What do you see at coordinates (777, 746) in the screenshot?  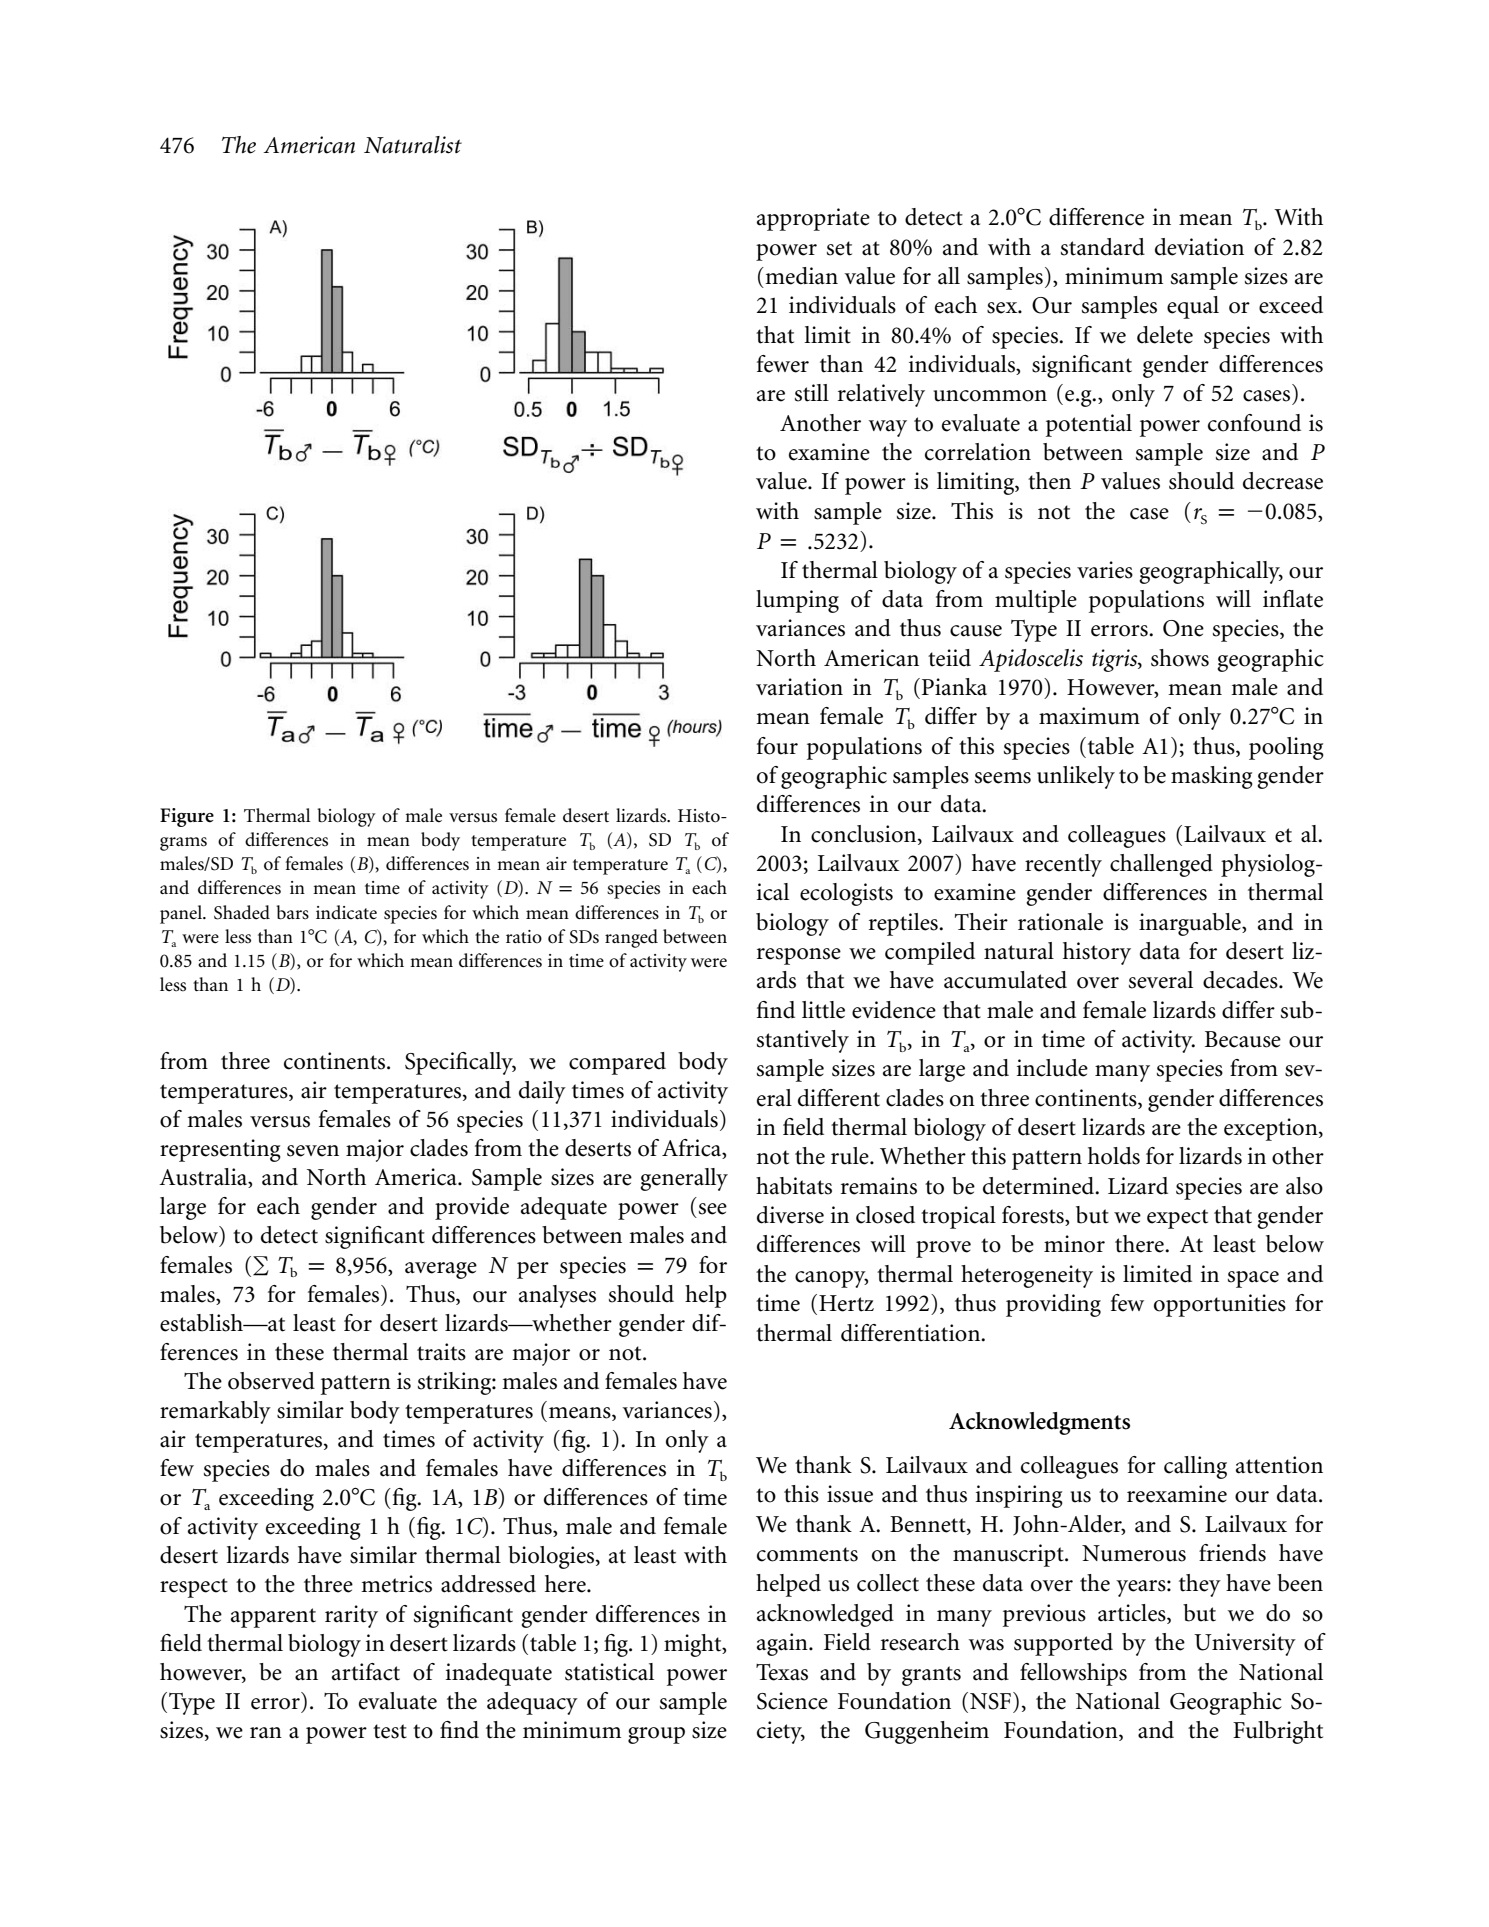 I see `four` at bounding box center [777, 746].
